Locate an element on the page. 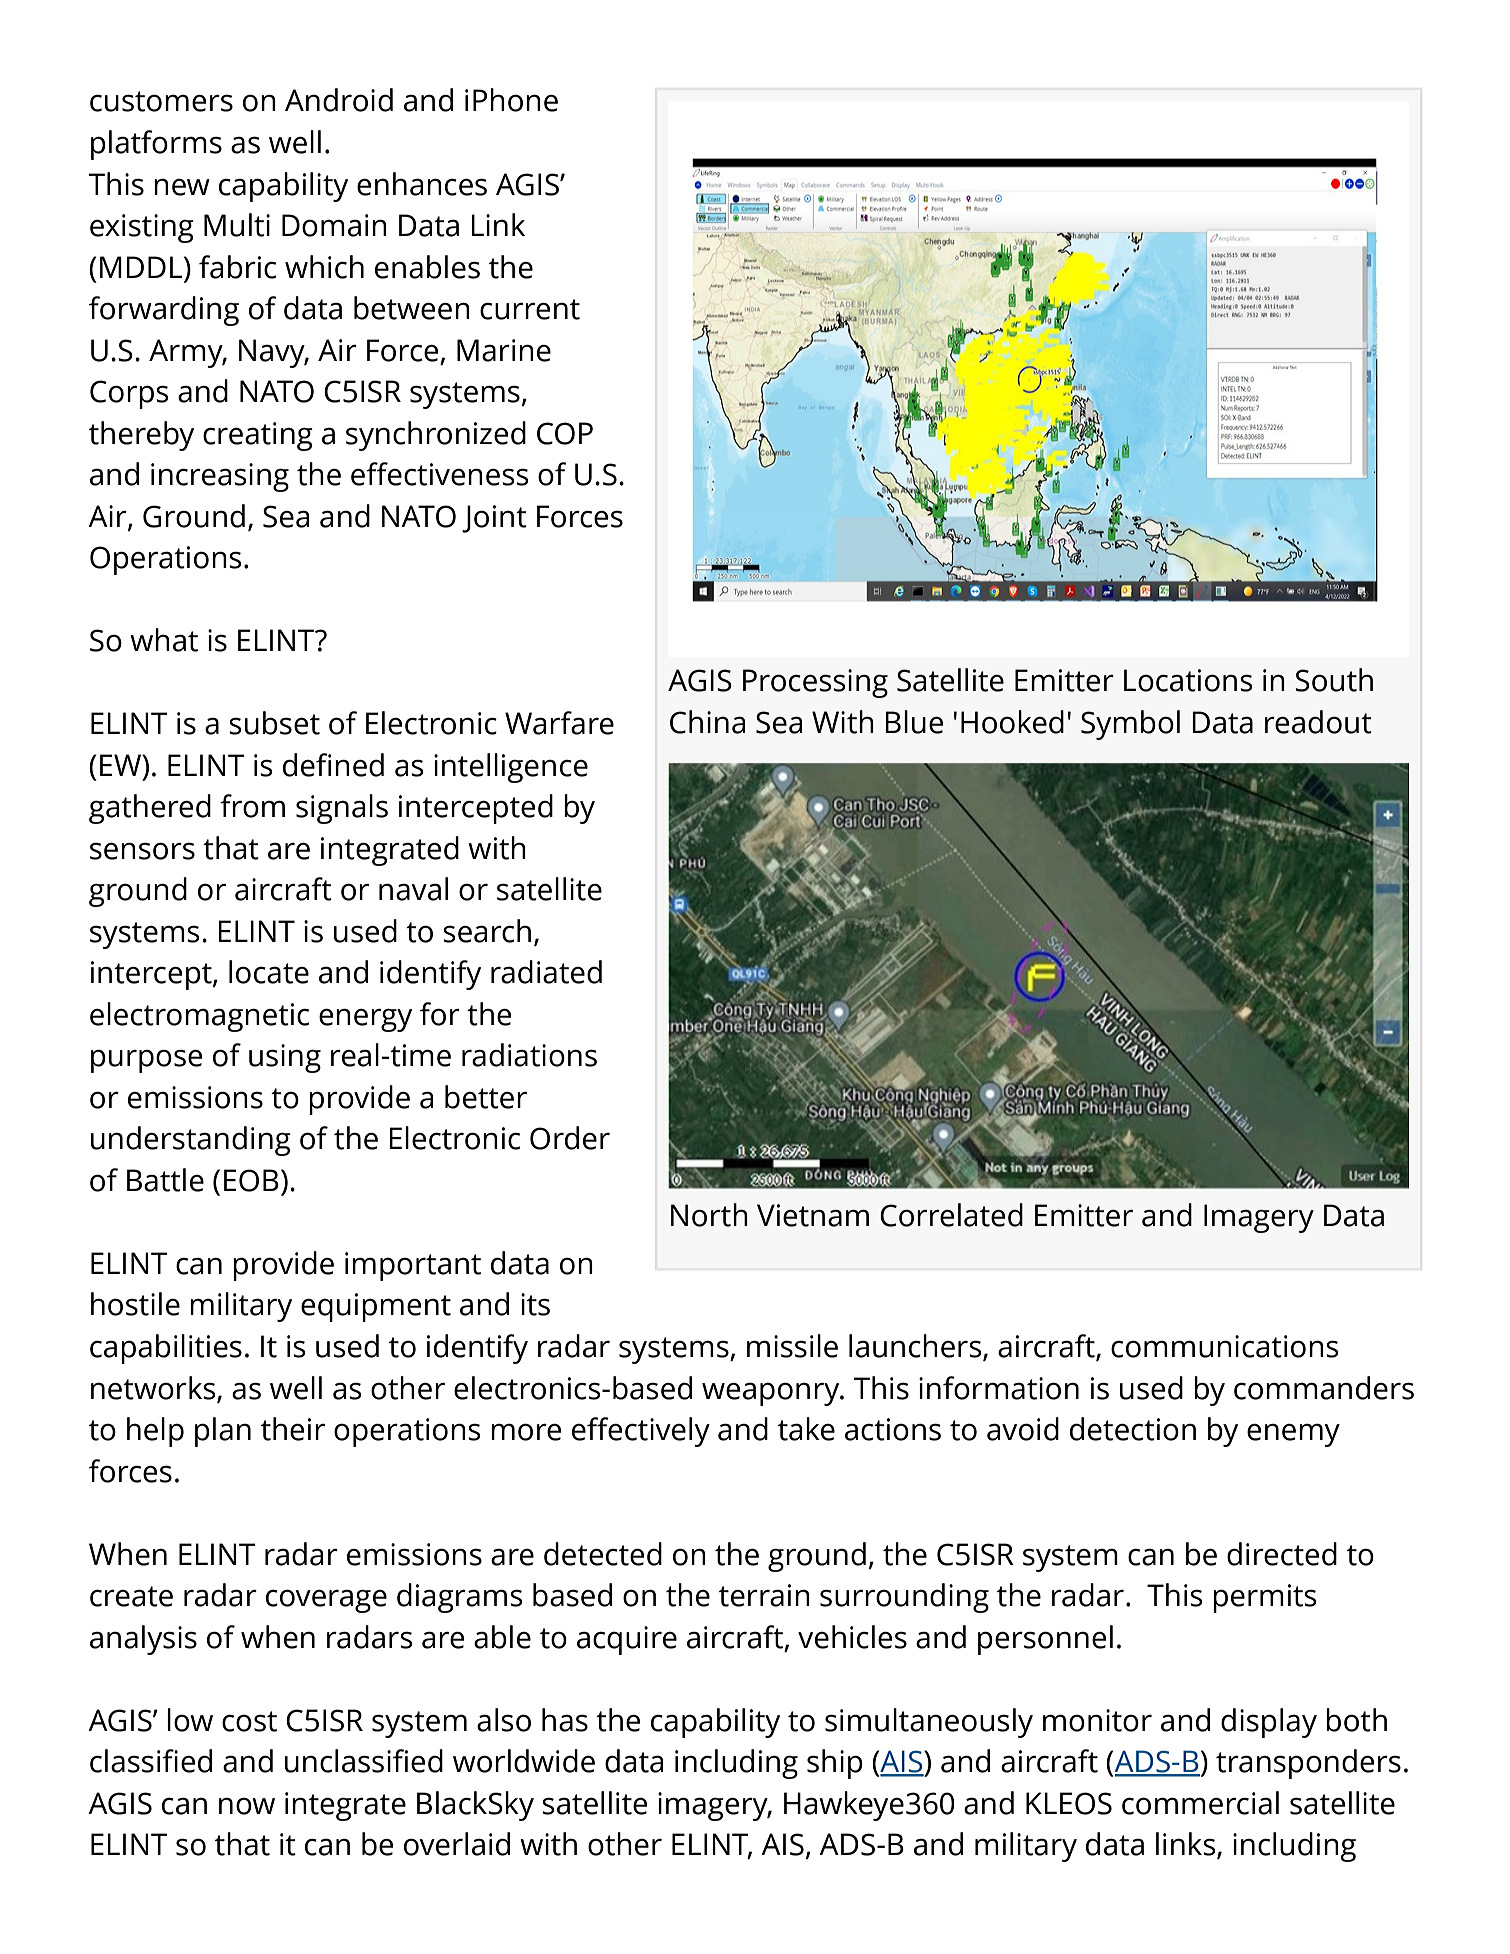 The image size is (1510, 1954). ship is located at coordinates (835, 1764).
